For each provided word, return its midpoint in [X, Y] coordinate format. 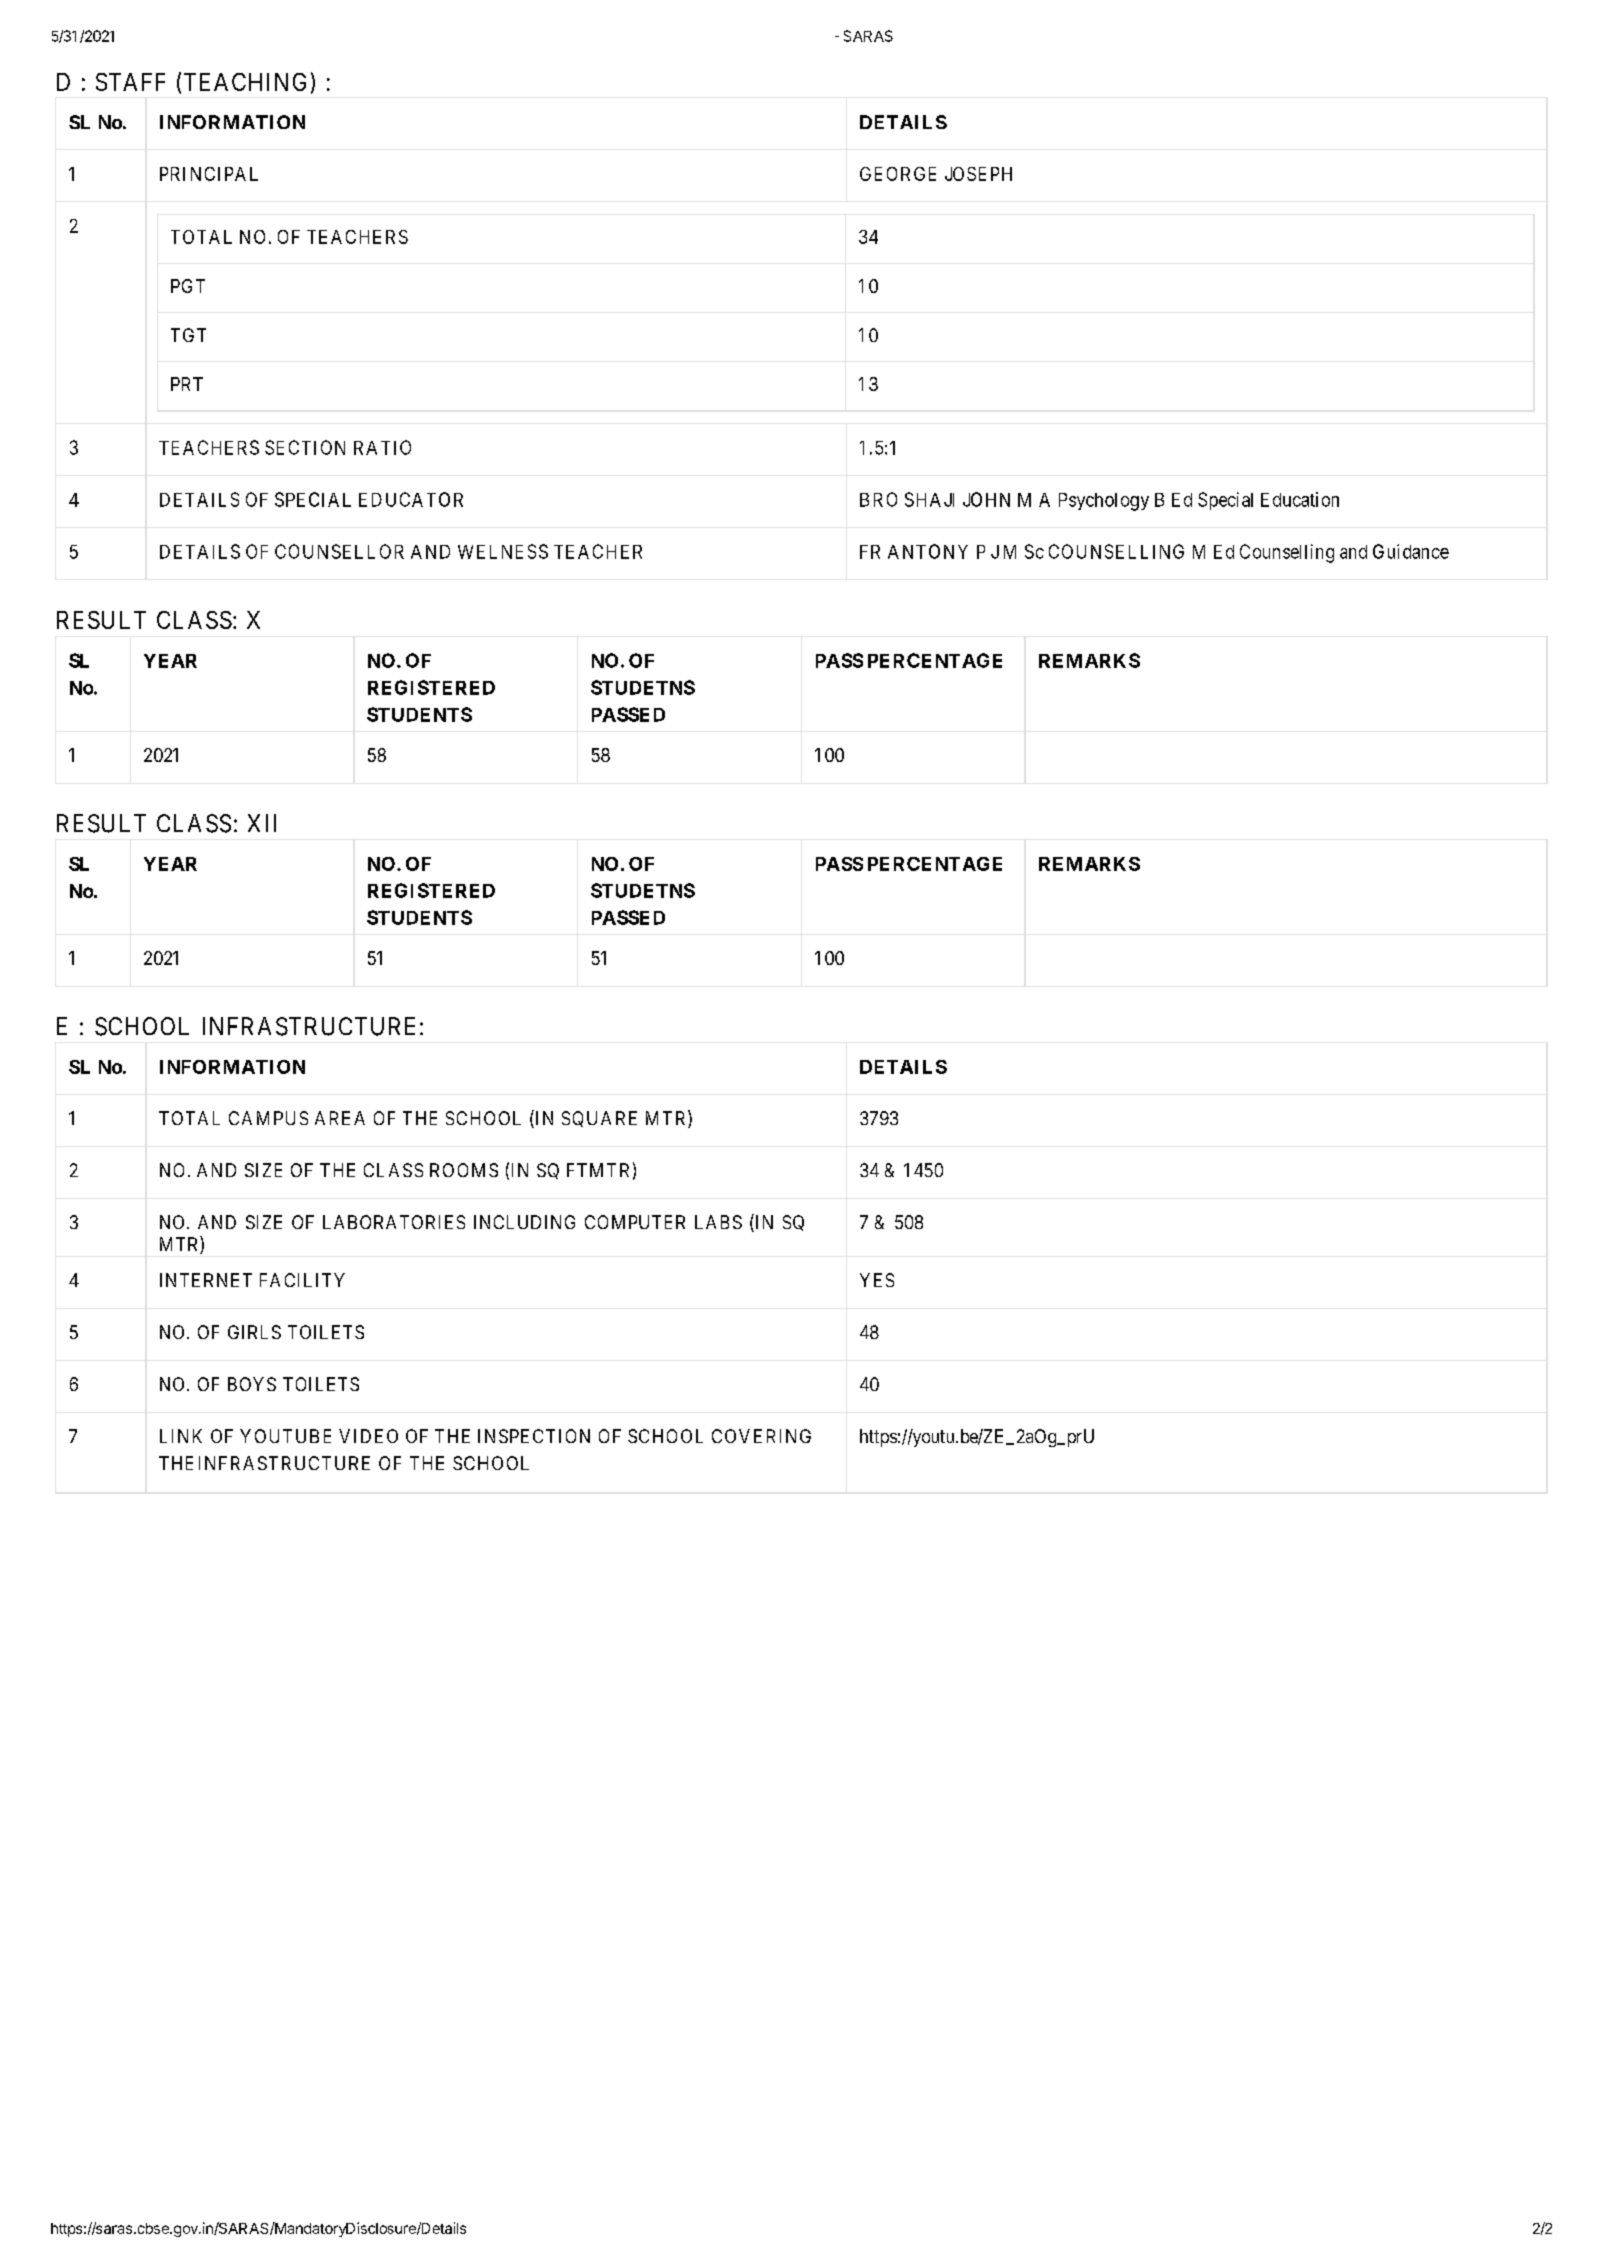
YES [877, 1280]
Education [1300, 499]
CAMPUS [268, 1118]
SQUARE [599, 1119]
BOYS [252, 1384]
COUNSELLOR [339, 551]
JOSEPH [978, 174]
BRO [878, 499]
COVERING [761, 1436]
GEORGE [898, 174]
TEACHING [245, 82]
